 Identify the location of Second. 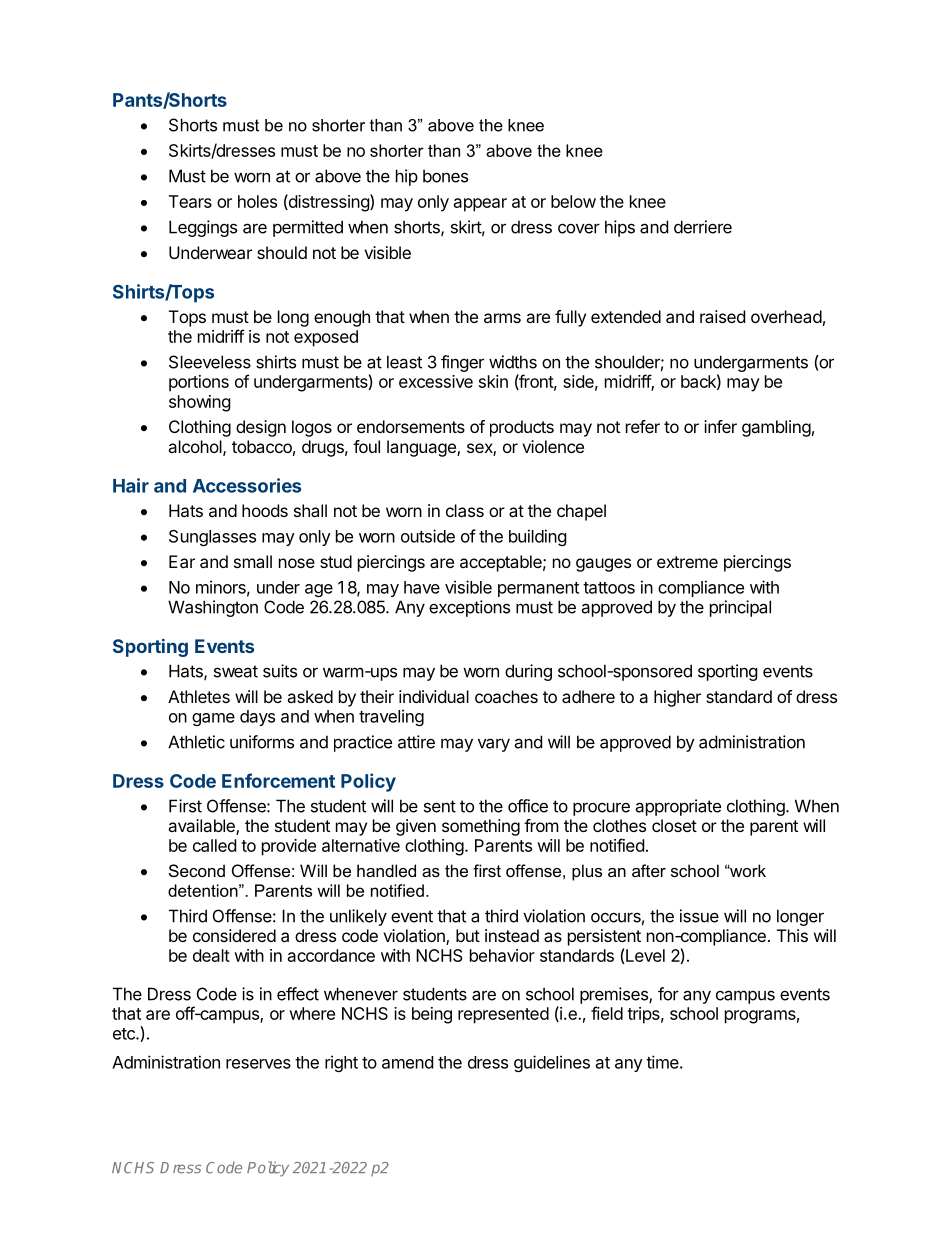
(197, 870).
